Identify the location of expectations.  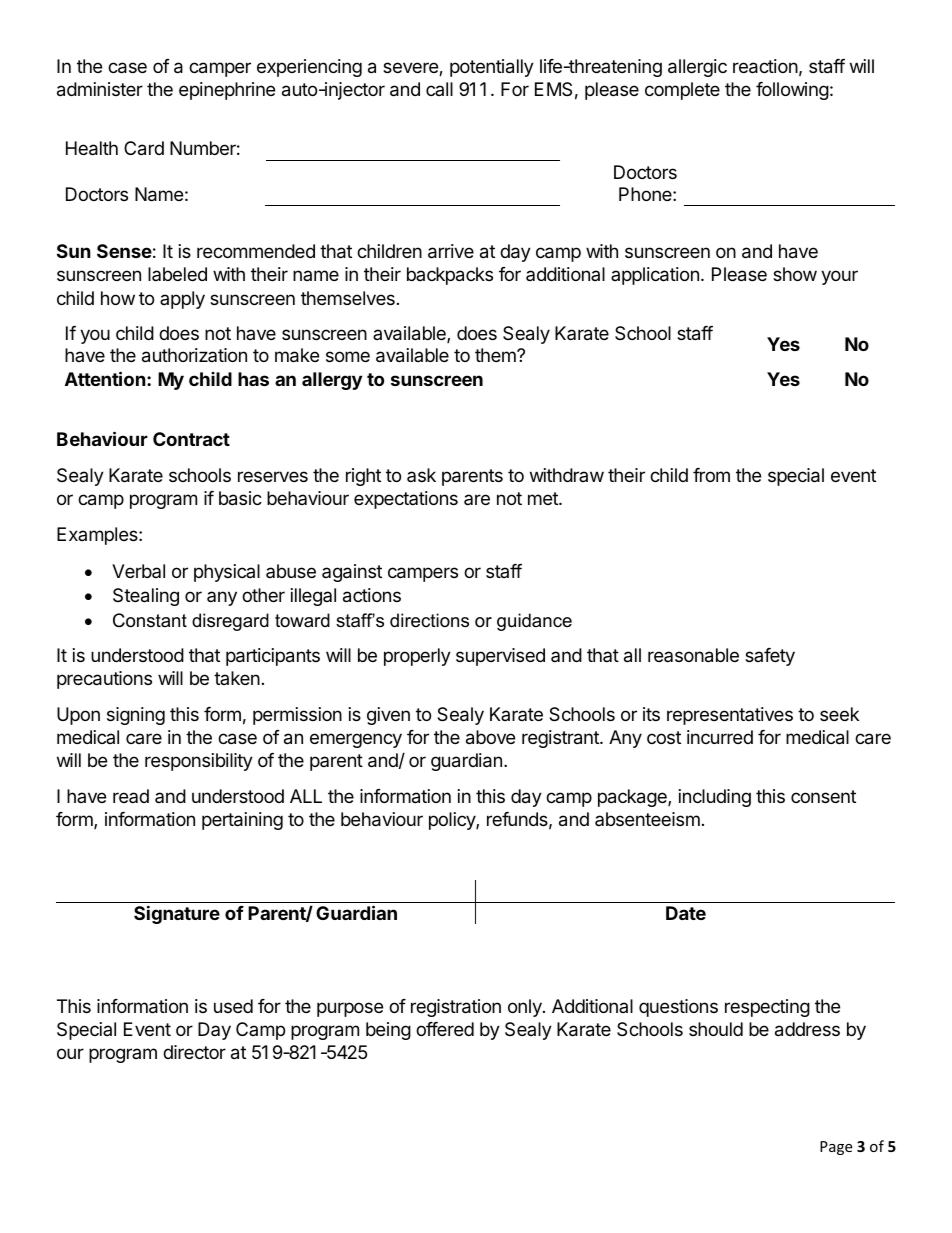
(406, 500).
